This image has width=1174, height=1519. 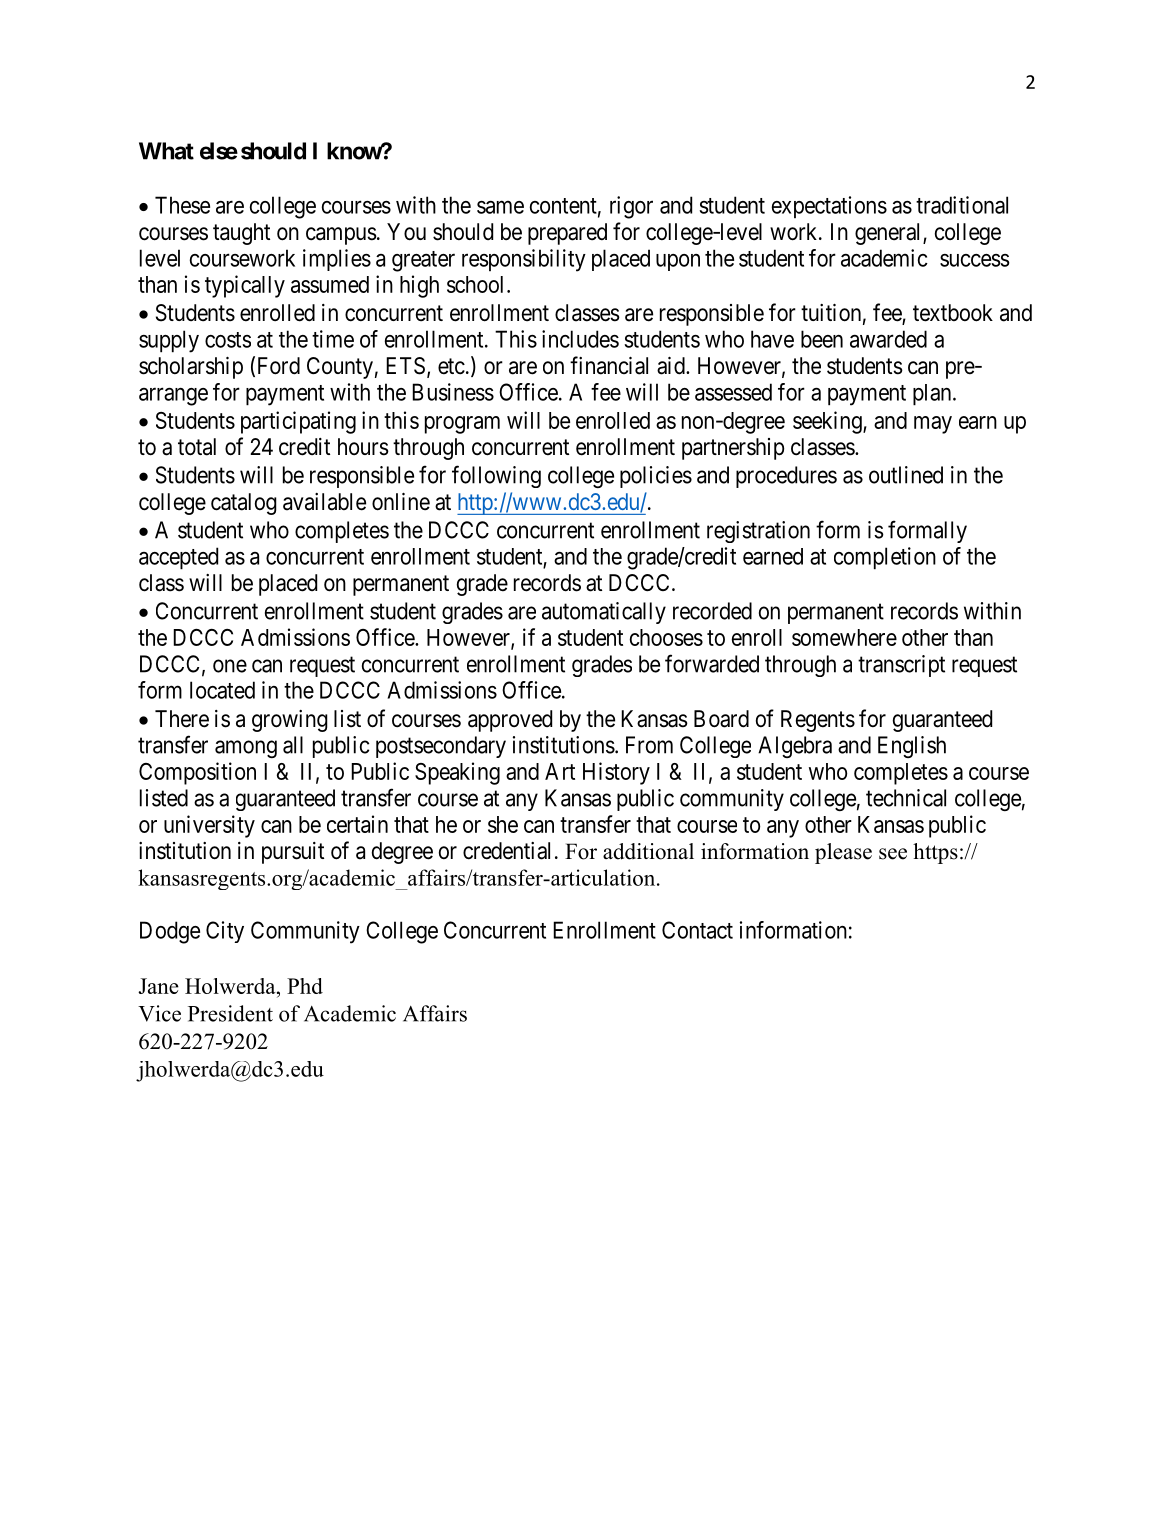 I want to click on rigor, so click(x=631, y=207).
